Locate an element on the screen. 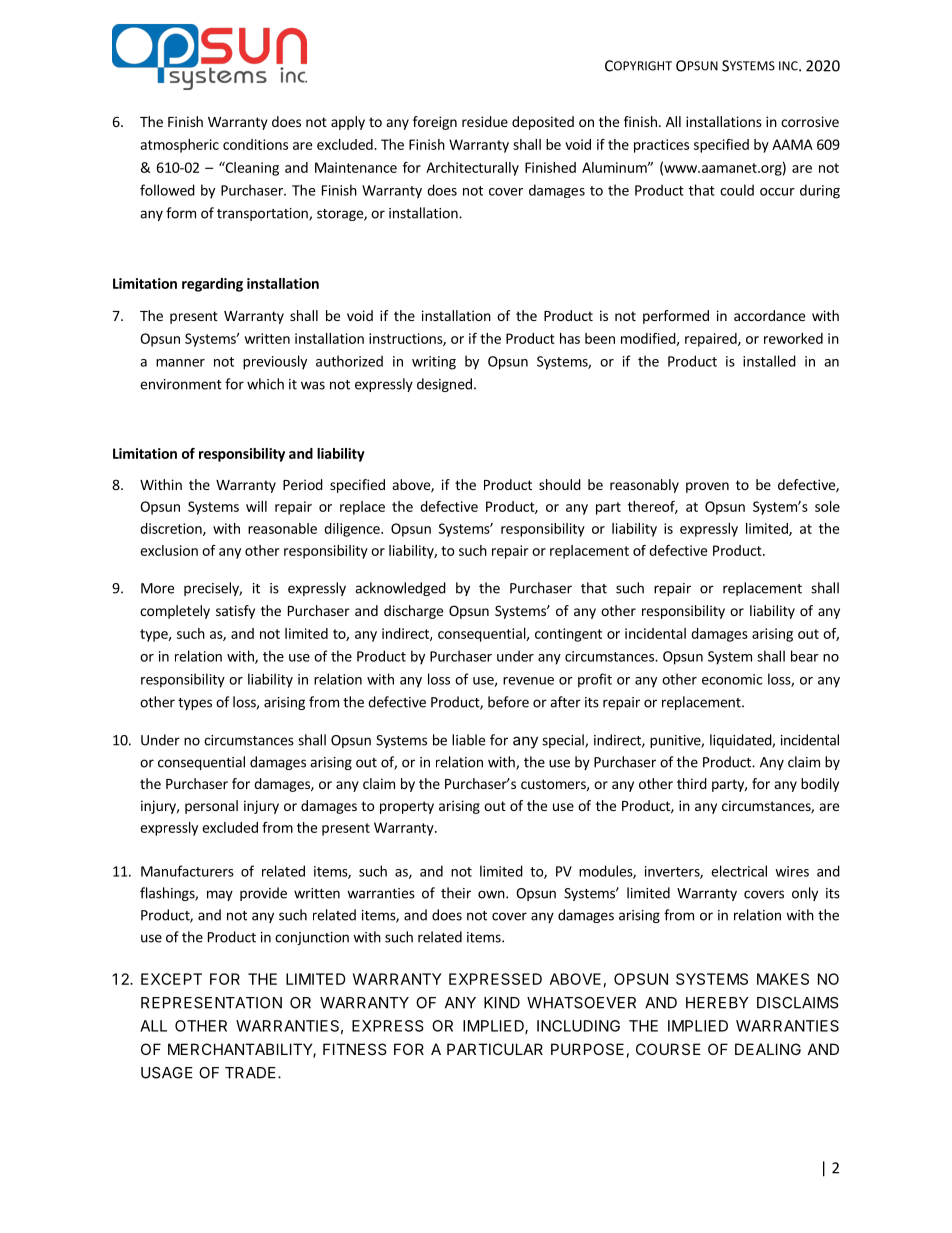 This screenshot has width=952, height=1233. could is located at coordinates (737, 190).
